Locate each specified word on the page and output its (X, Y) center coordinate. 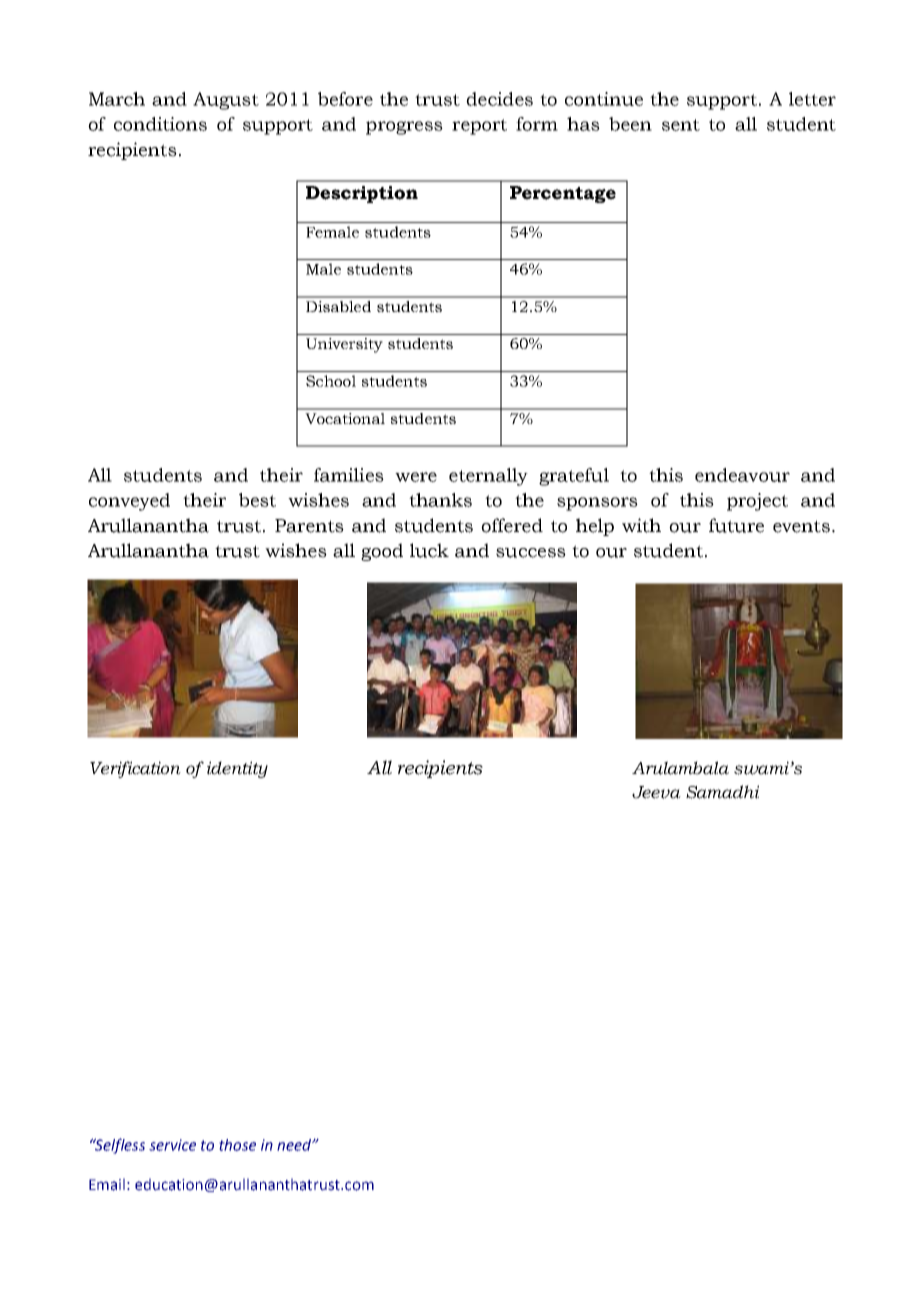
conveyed (129, 502)
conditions (160, 124)
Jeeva (656, 792)
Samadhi (722, 792)
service (172, 1145)
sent (681, 125)
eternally (488, 477)
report (479, 127)
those (237, 1145)
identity (237, 769)
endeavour (742, 475)
